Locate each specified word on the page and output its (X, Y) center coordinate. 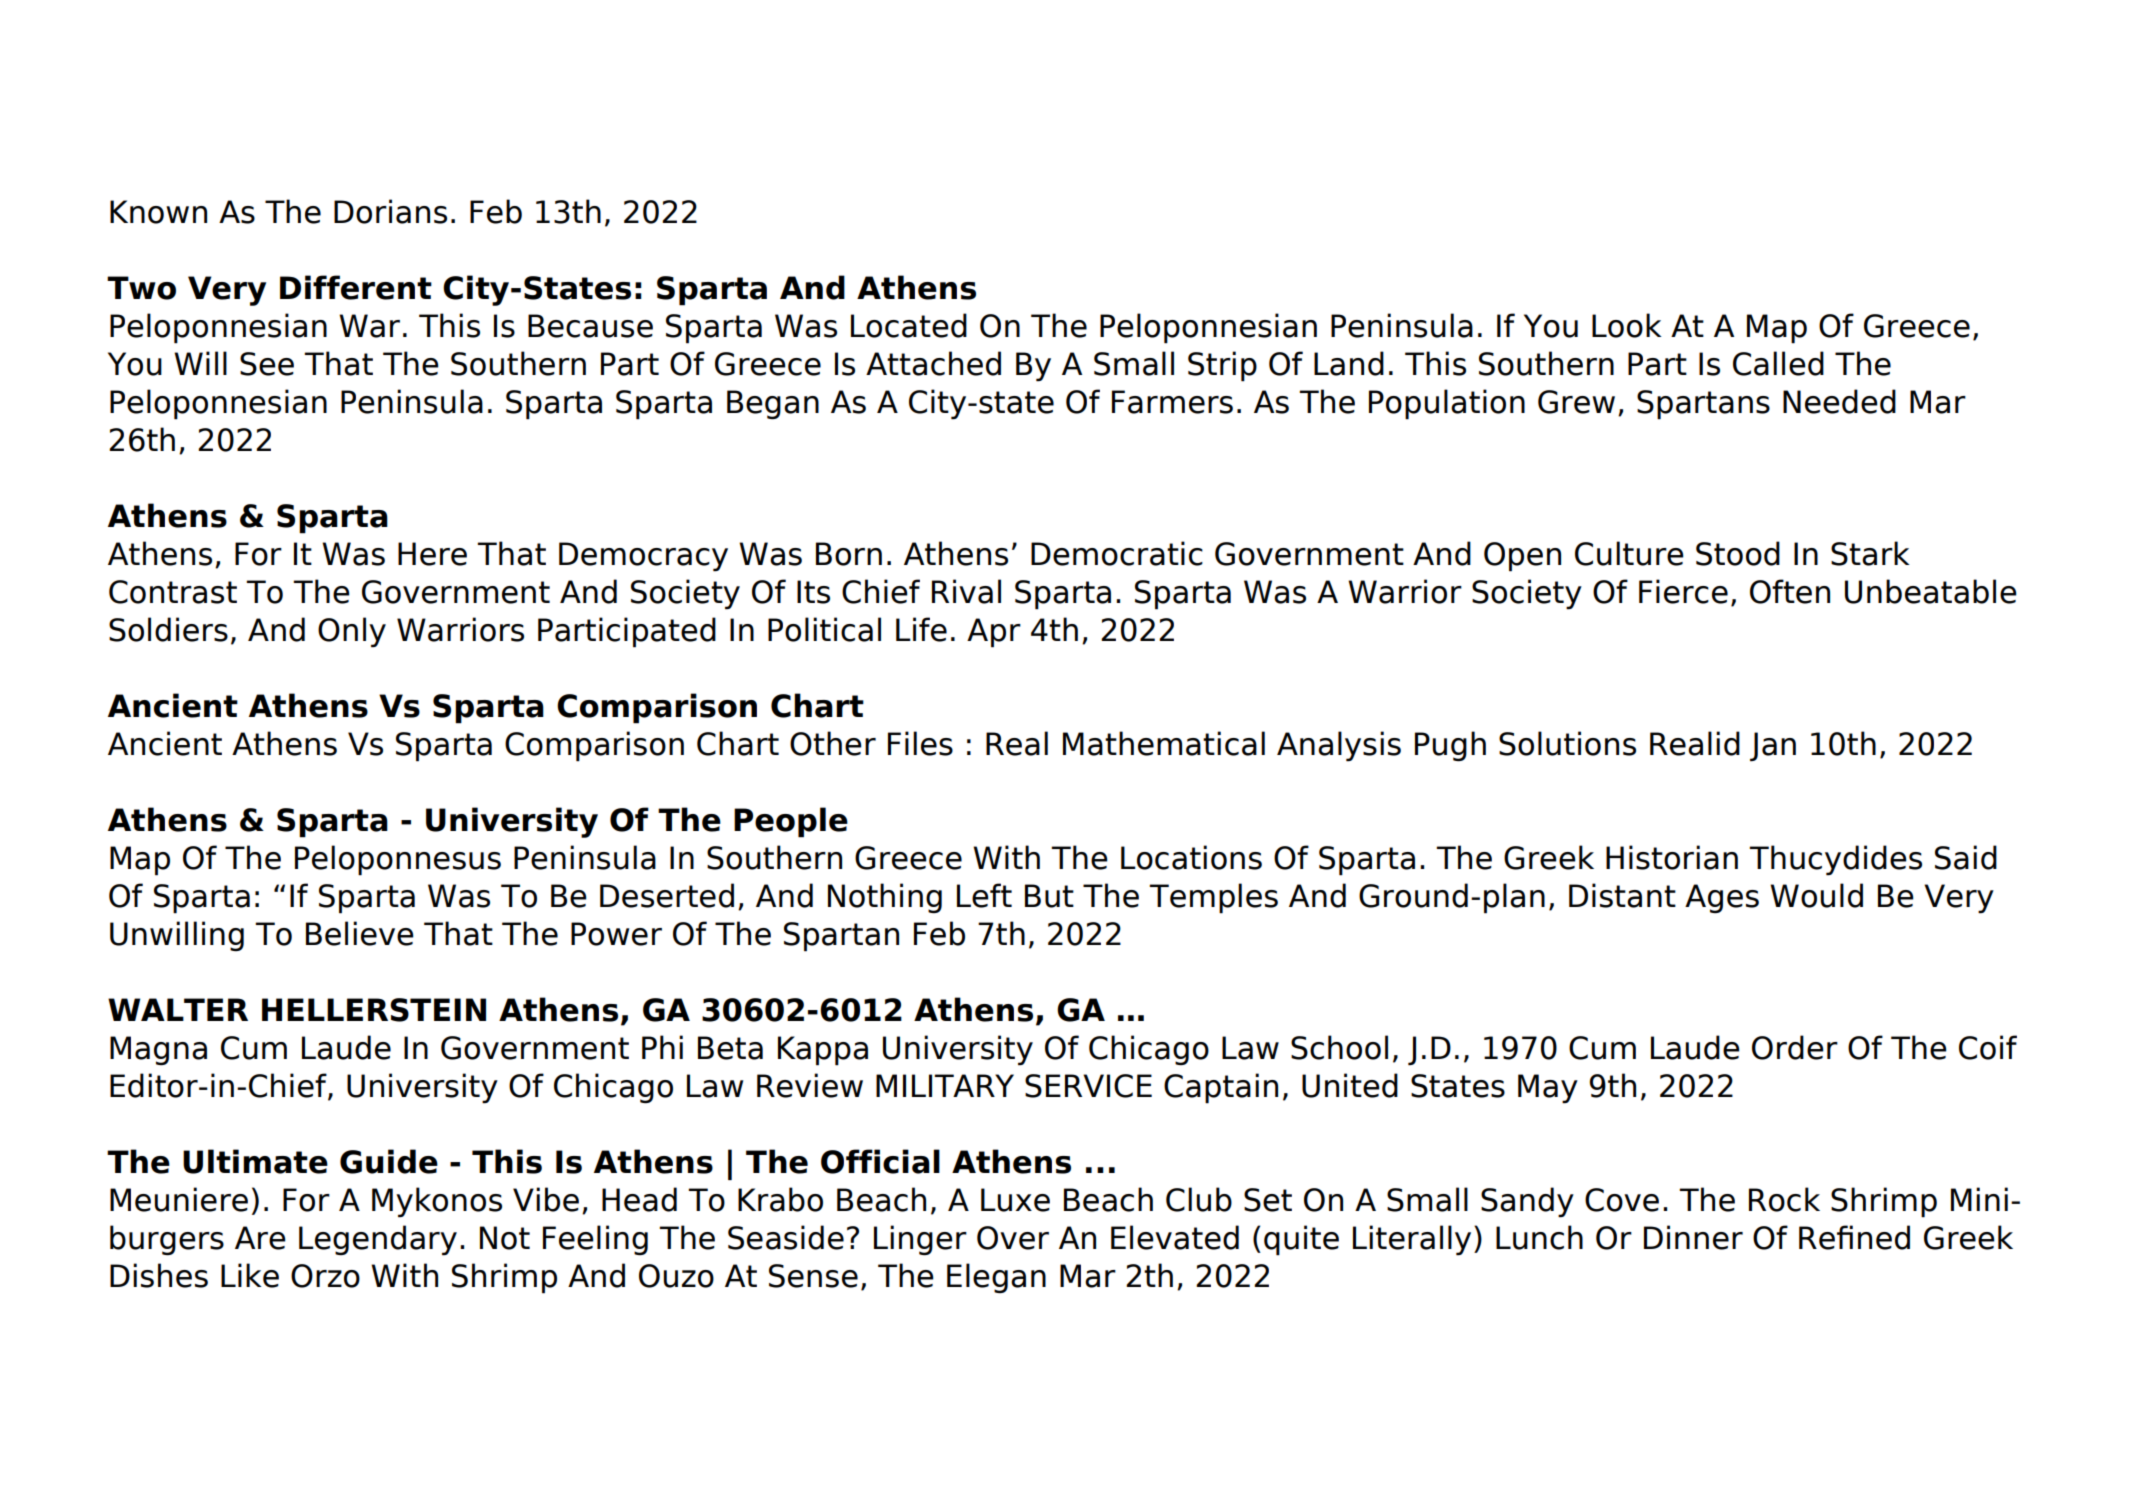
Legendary (378, 1240)
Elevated (1175, 1237)
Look (1627, 325)
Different (356, 287)
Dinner (1693, 1237)
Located (909, 325)
